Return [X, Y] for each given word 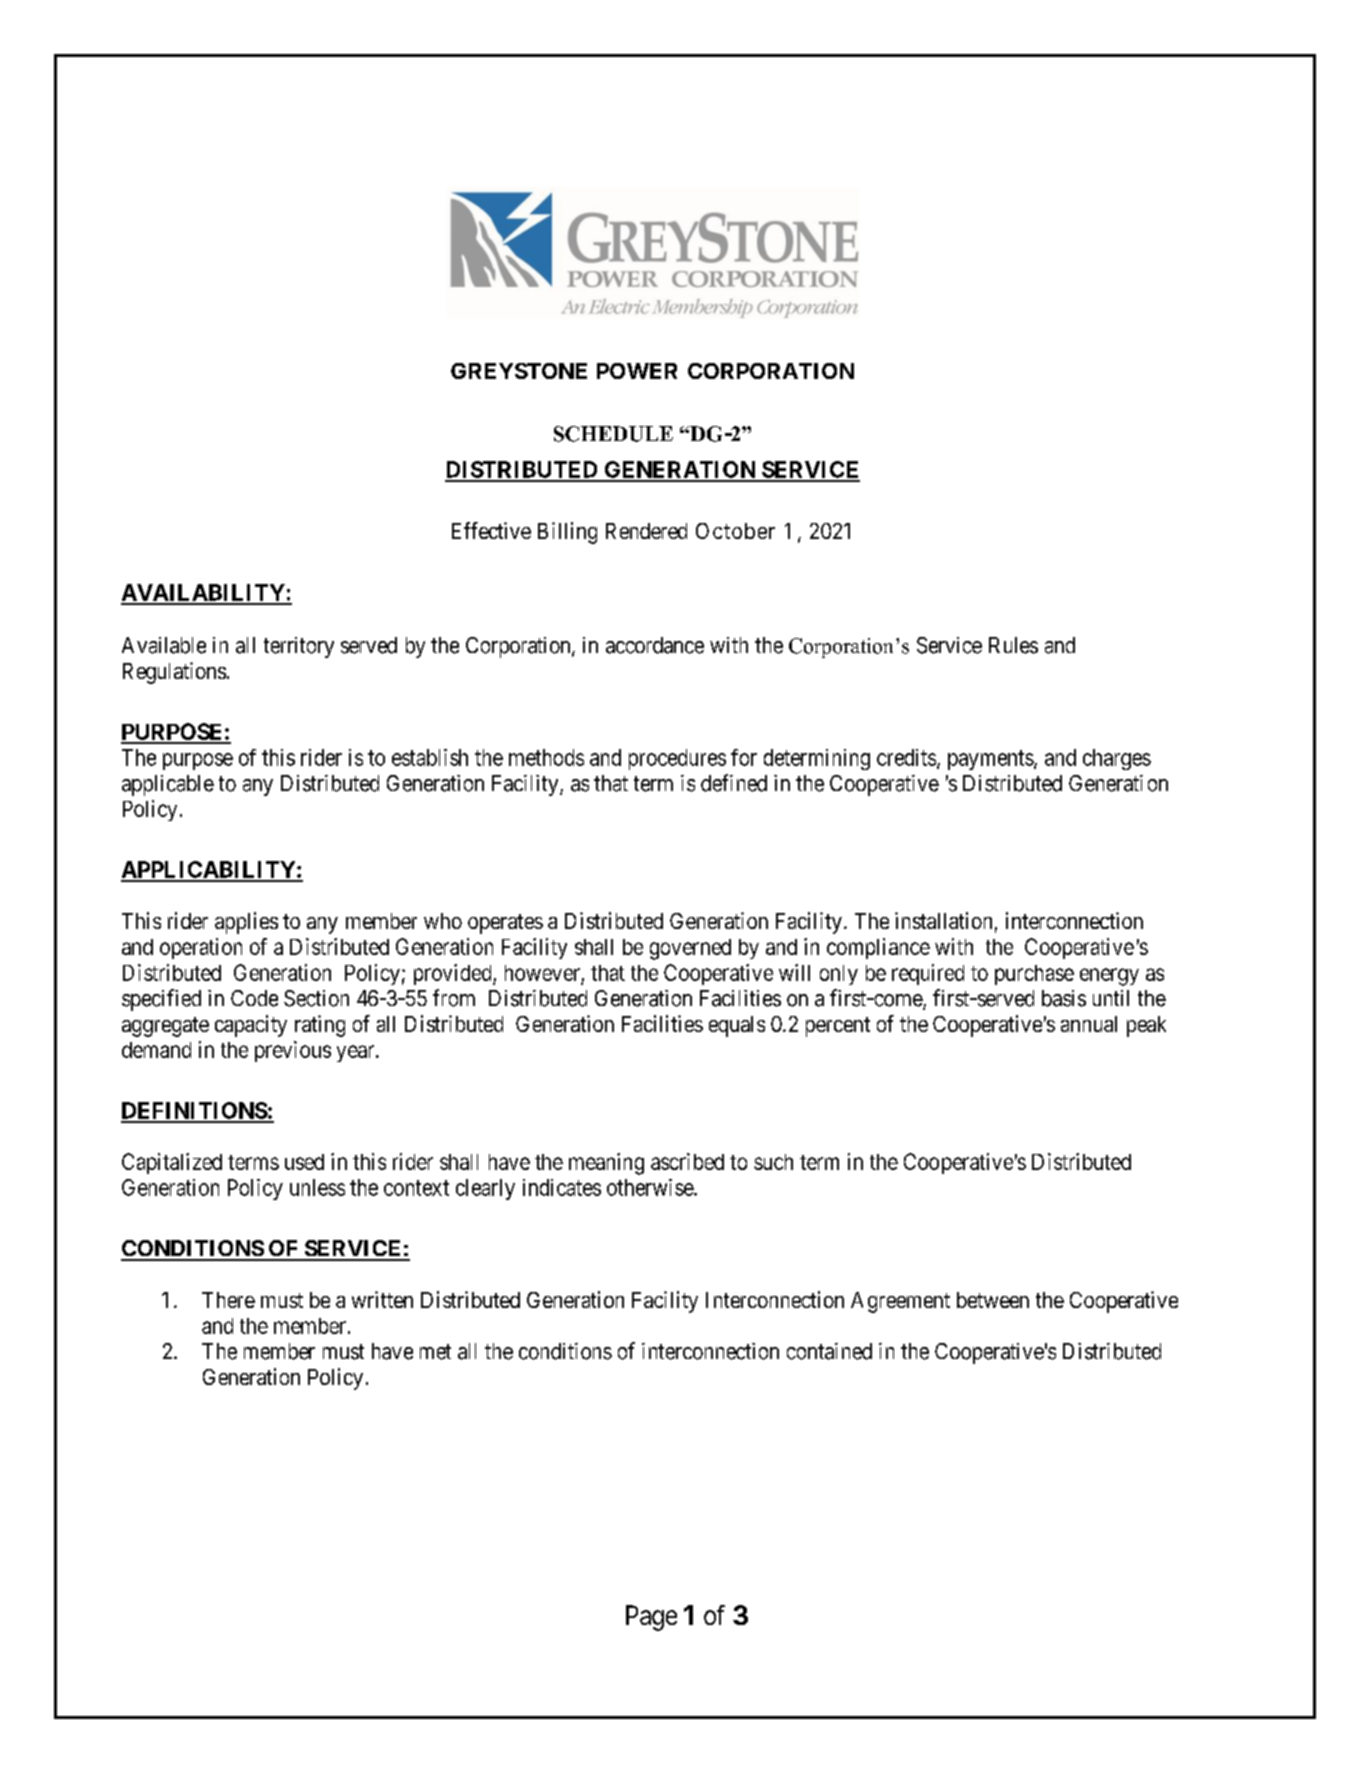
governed [690, 949]
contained [829, 1351]
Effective [491, 530]
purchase [1034, 975]
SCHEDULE [613, 434]
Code [254, 998]
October [735, 531]
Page [651, 1618]
